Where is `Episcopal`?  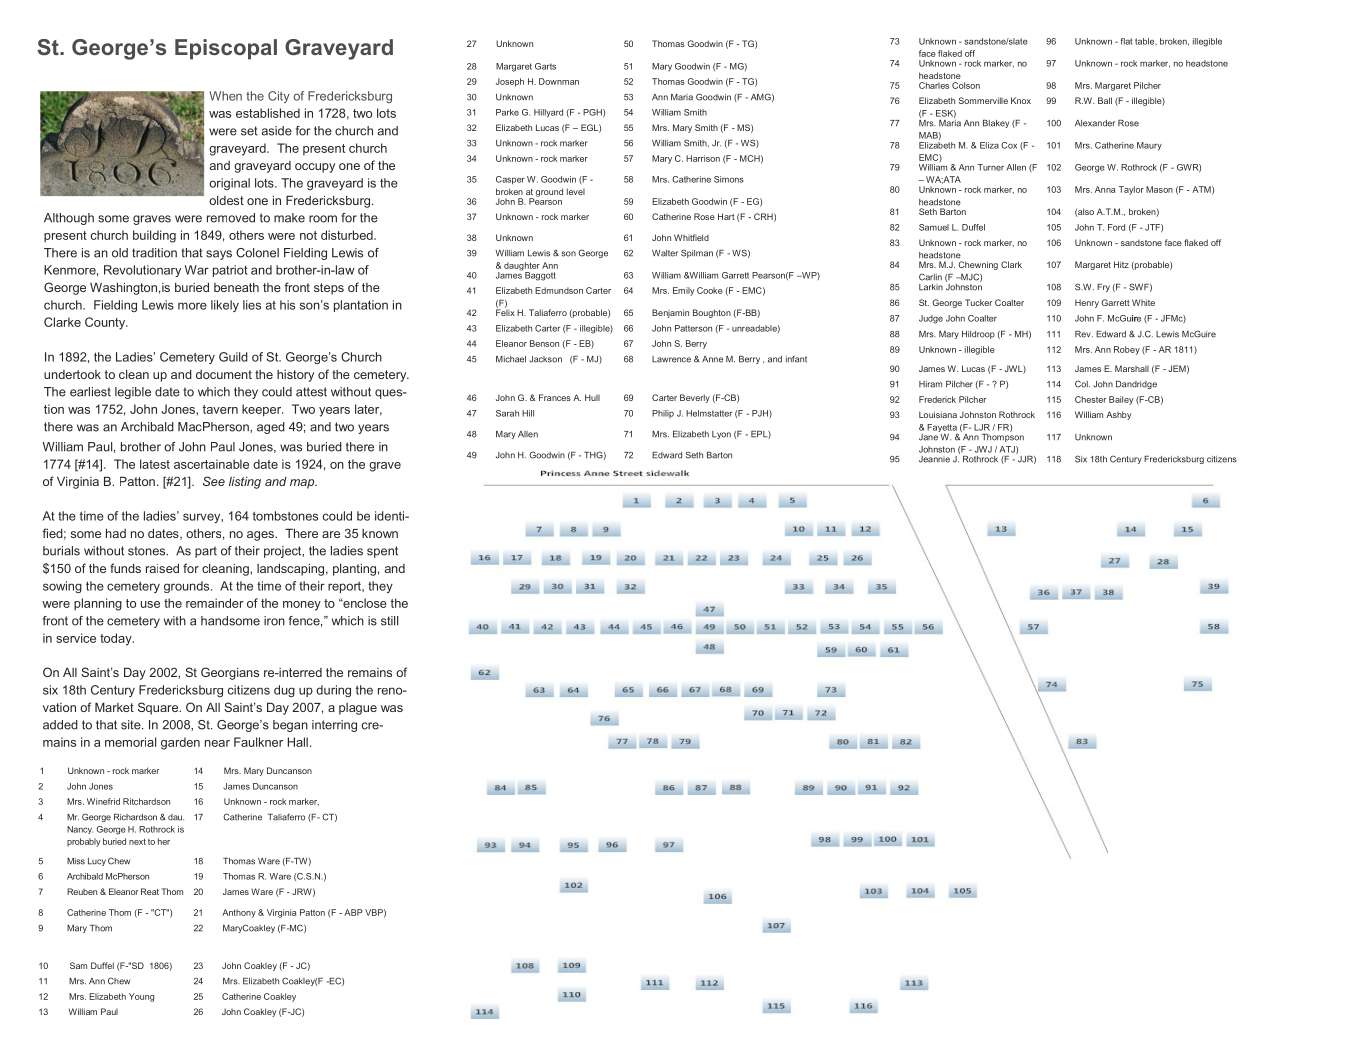
Episcopal is located at coordinates (226, 49).
